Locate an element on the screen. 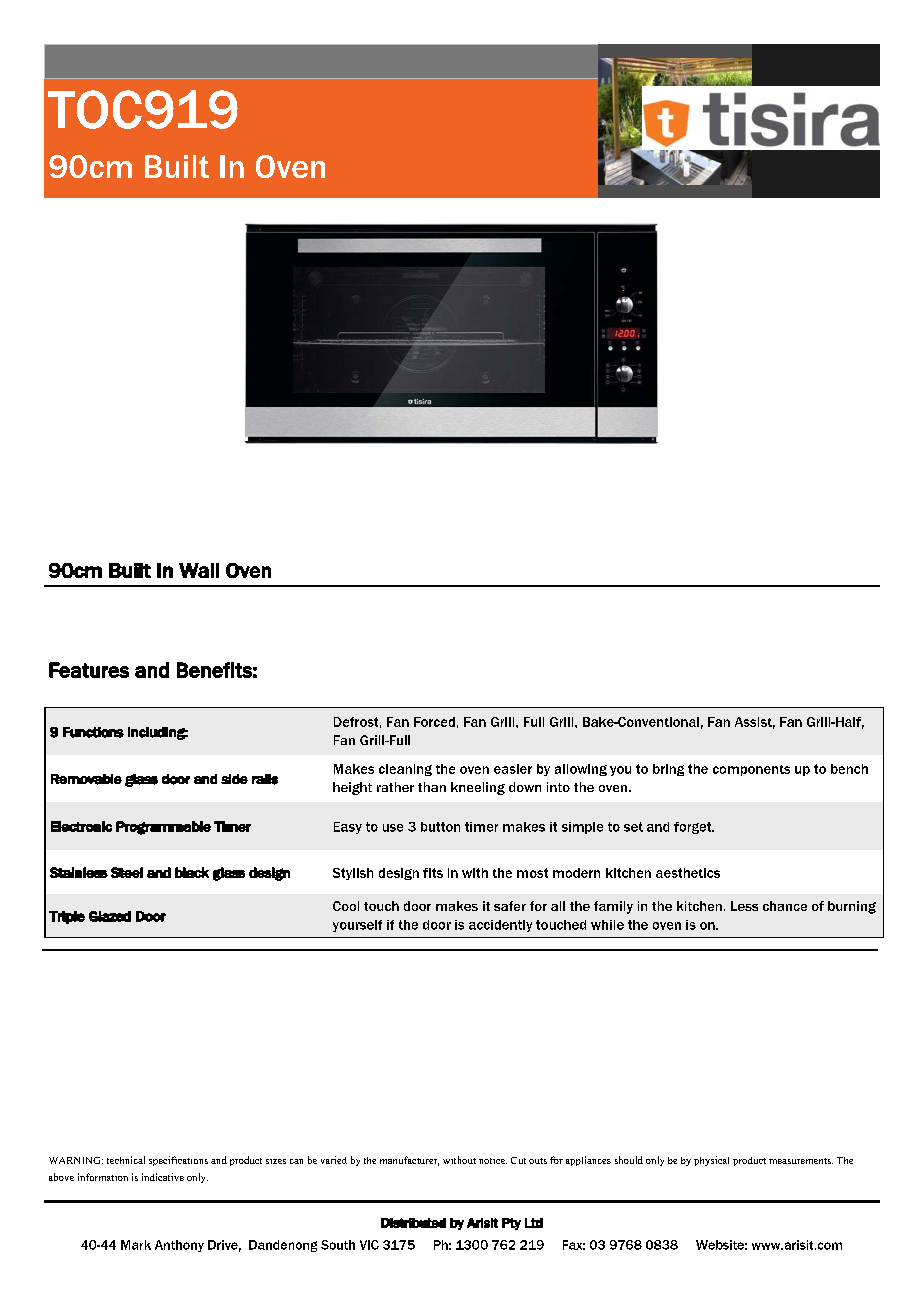 The image size is (924, 1308). bring is located at coordinates (668, 770).
